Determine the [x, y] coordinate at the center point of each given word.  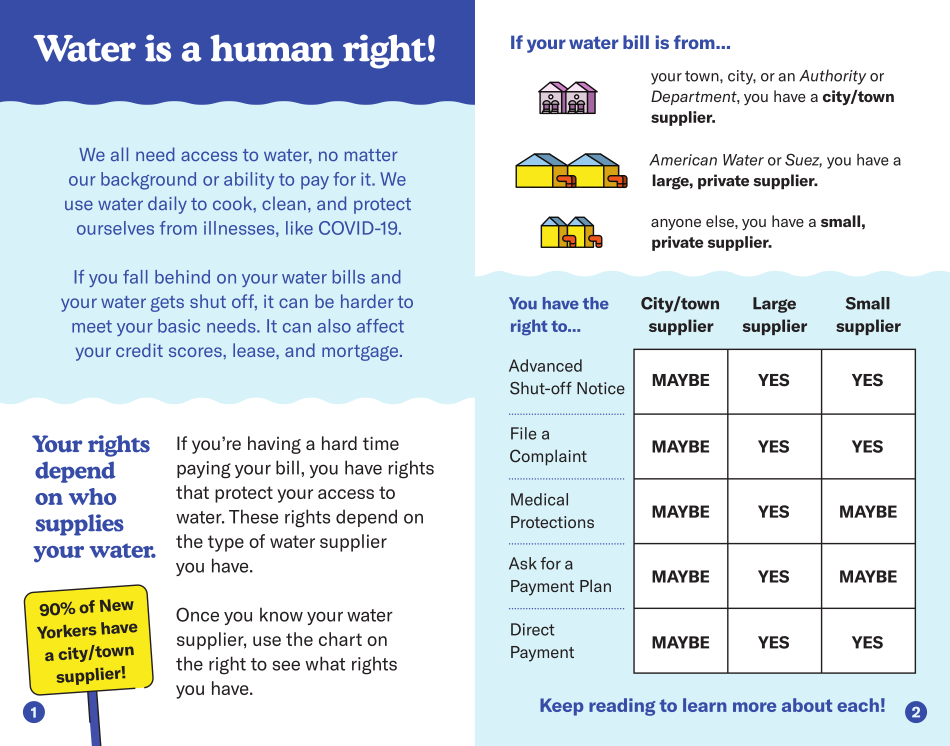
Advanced [545, 365]
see [286, 665]
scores [196, 352]
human [272, 48]
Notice [601, 388]
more [754, 707]
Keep [561, 707]
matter [371, 155]
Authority [832, 77]
